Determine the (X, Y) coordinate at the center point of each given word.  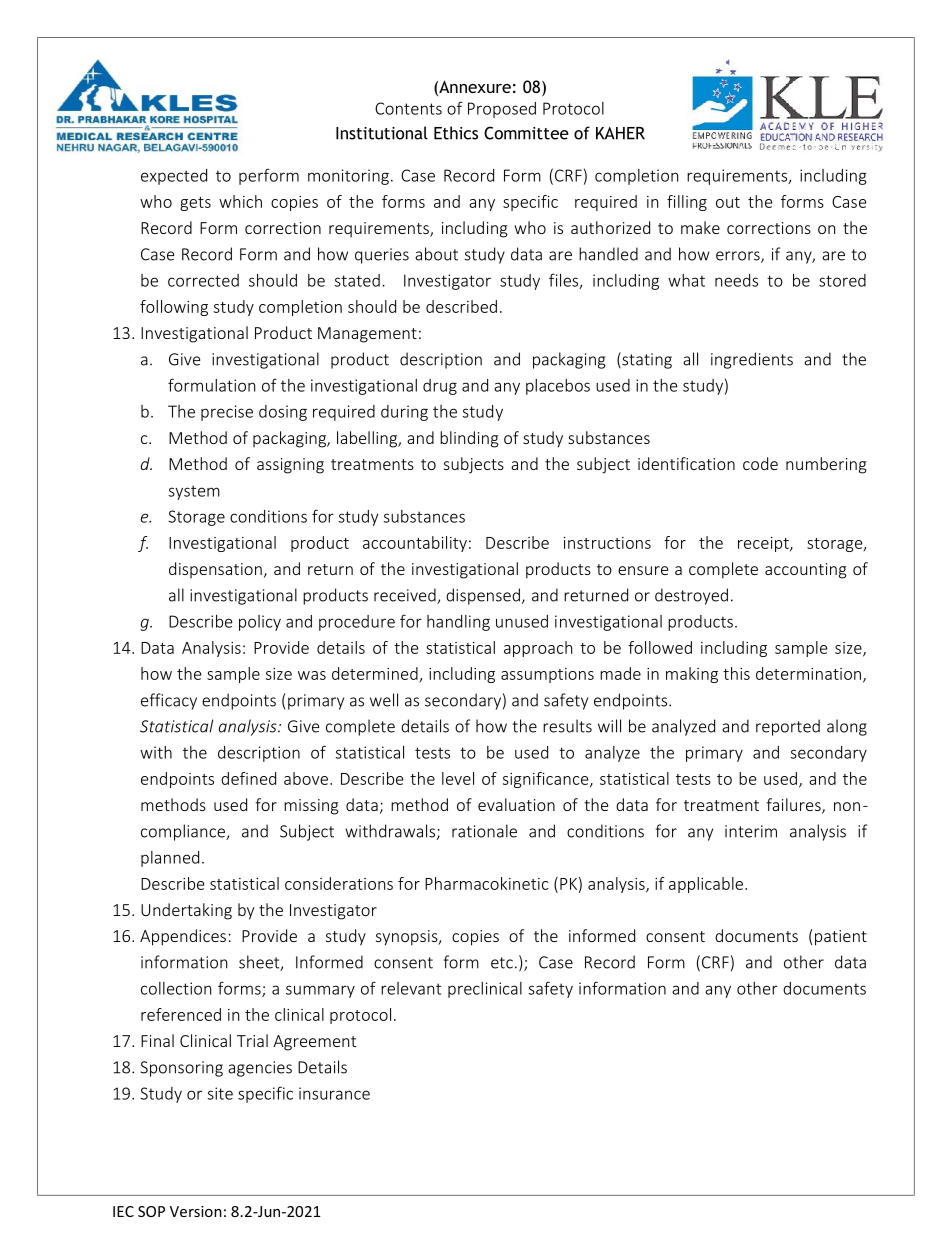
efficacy (169, 701)
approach (538, 649)
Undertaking (186, 911)
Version (196, 1211)
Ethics (456, 133)
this (736, 673)
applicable (707, 885)
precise (227, 413)
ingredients (752, 360)
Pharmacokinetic (487, 883)
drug (440, 387)
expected (174, 177)
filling (687, 203)
